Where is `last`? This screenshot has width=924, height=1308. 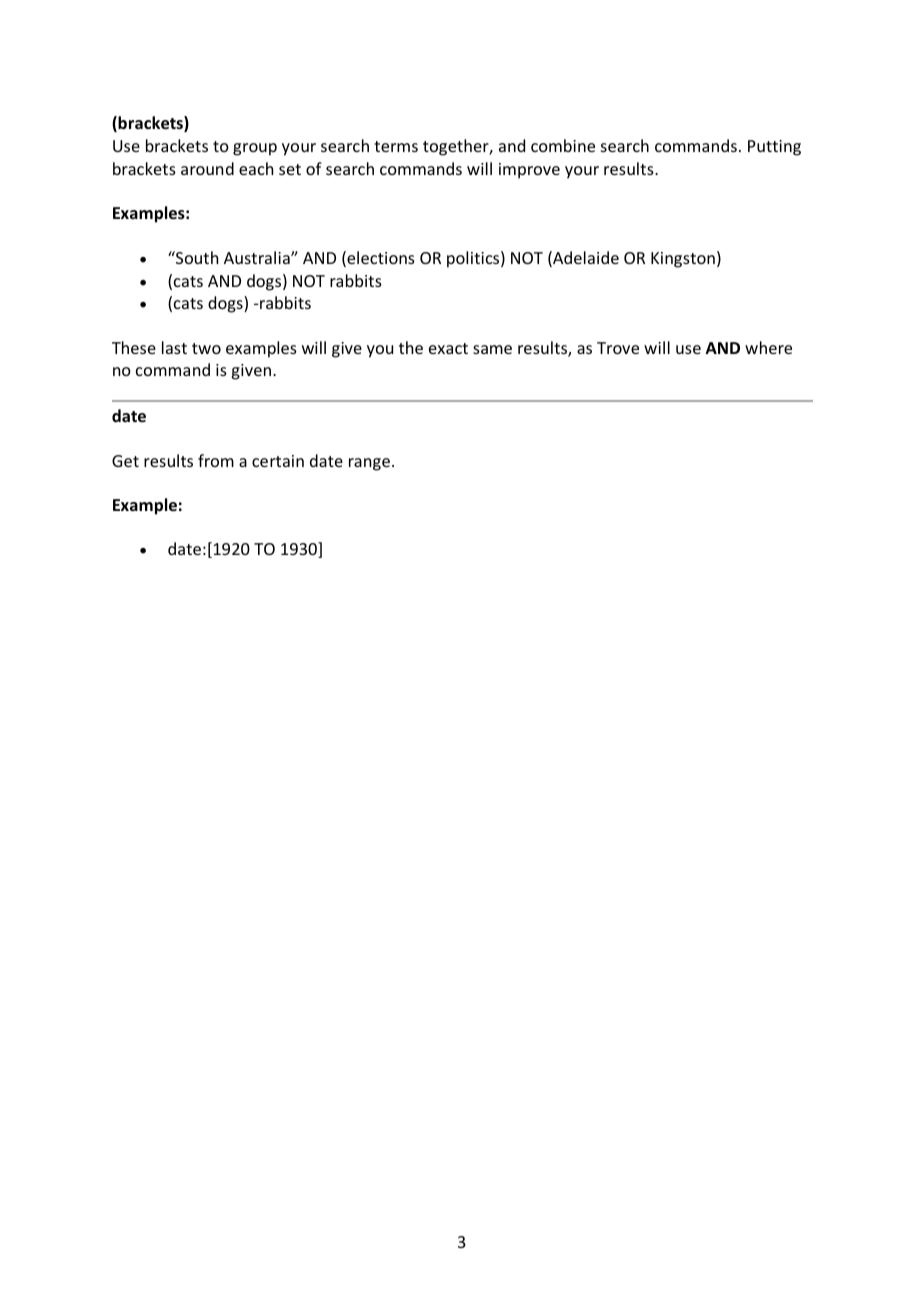 last is located at coordinates (174, 347).
